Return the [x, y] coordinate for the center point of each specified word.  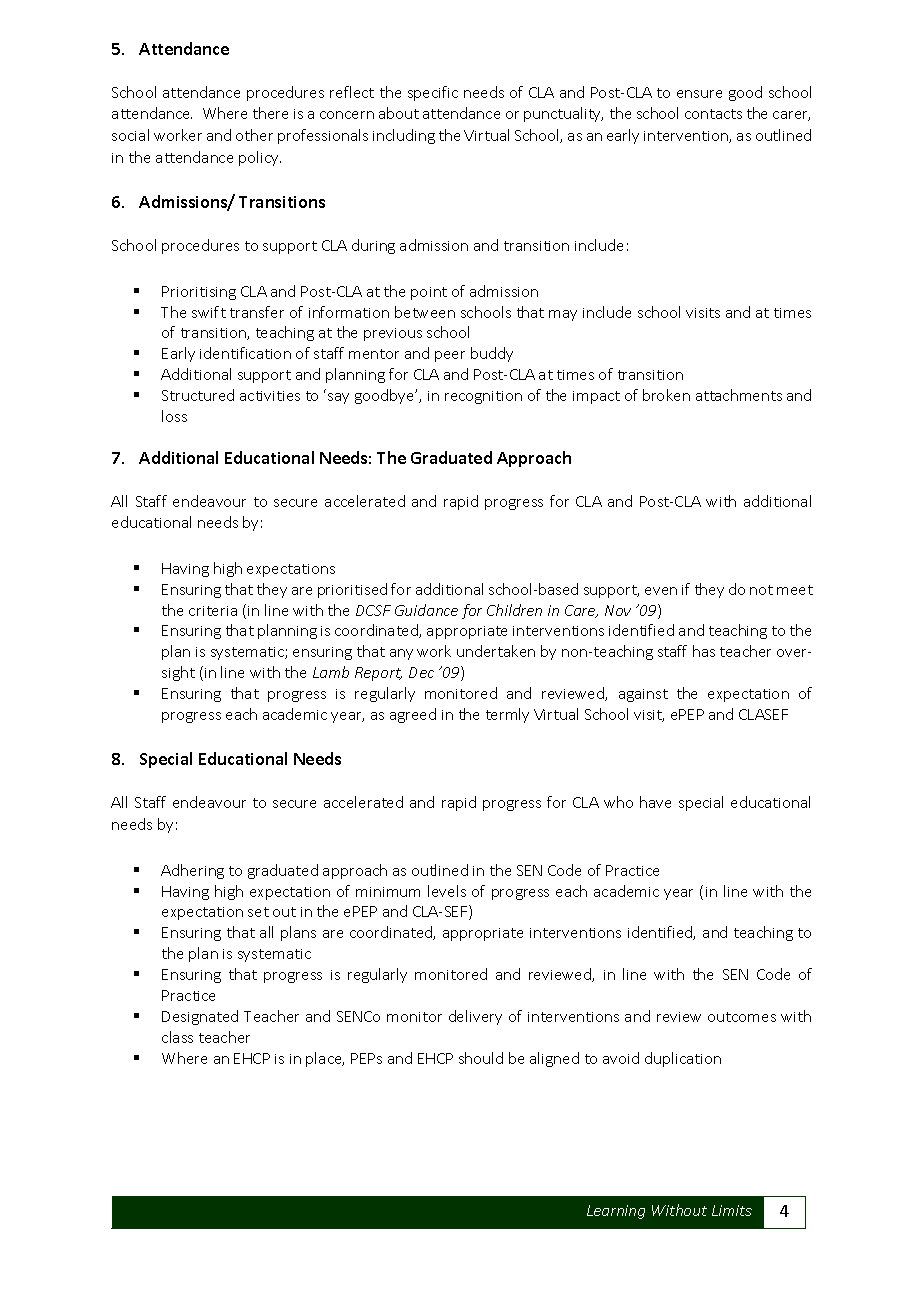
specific [433, 93]
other [254, 135]
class [177, 1037]
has [704, 651]
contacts [713, 114]
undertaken [496, 651]
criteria [213, 611]
